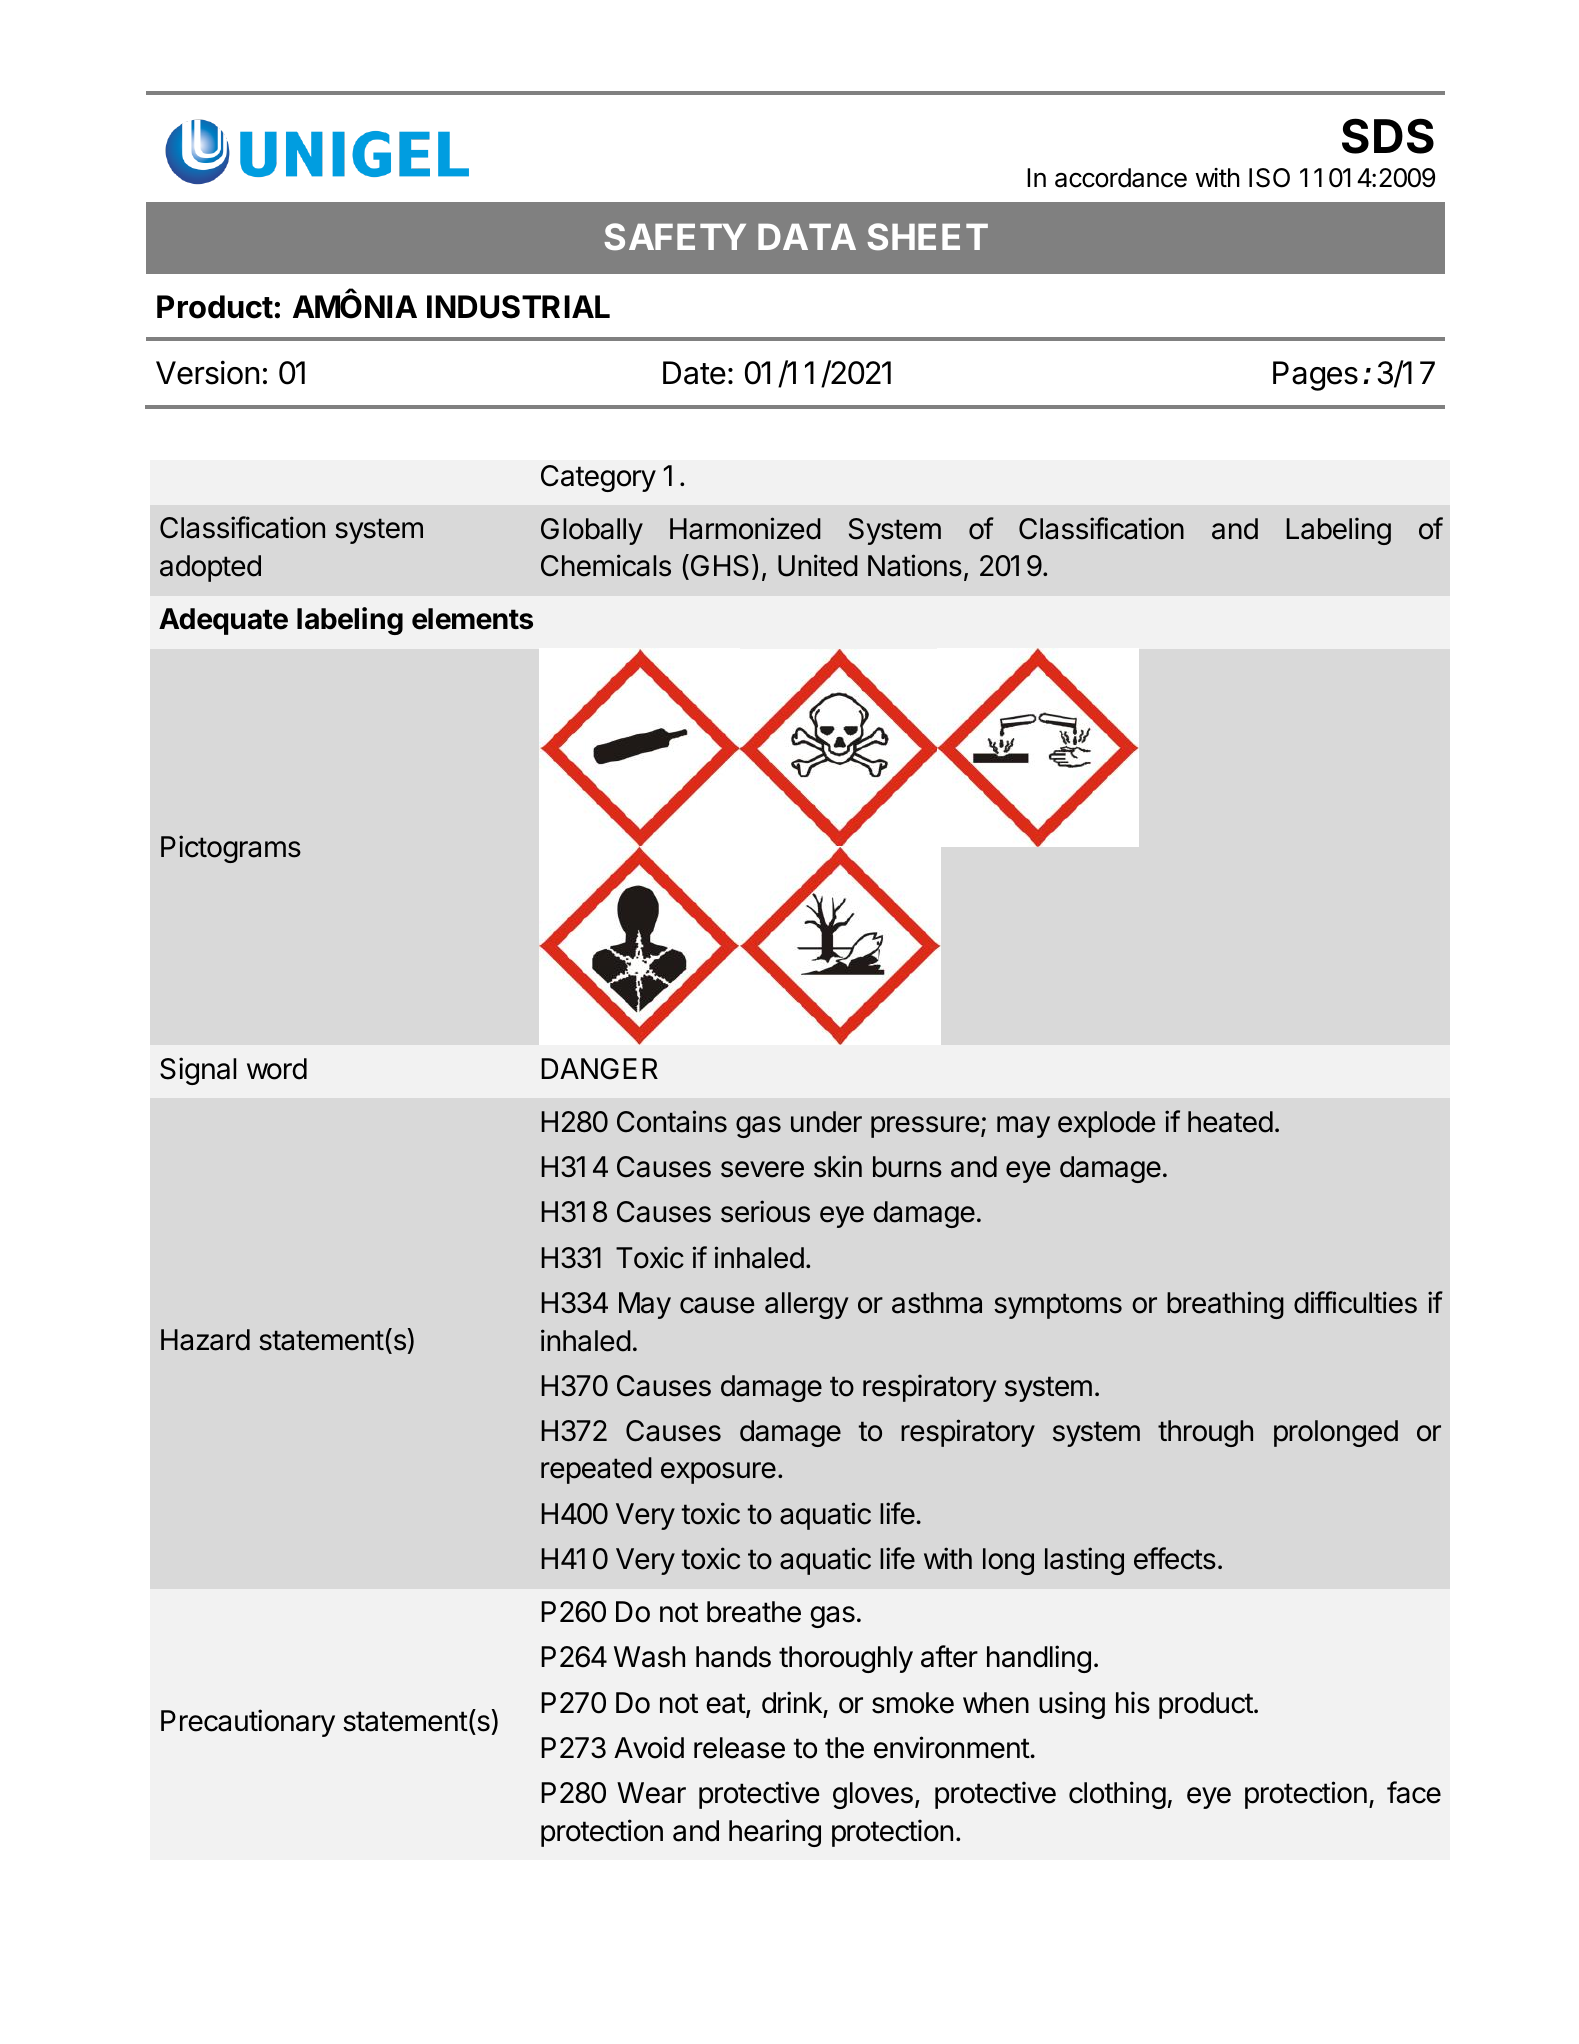 The height and width of the document is (2044, 1579). Describe the element at coordinates (873, 1795) in the document. I see `gloves` at that location.
